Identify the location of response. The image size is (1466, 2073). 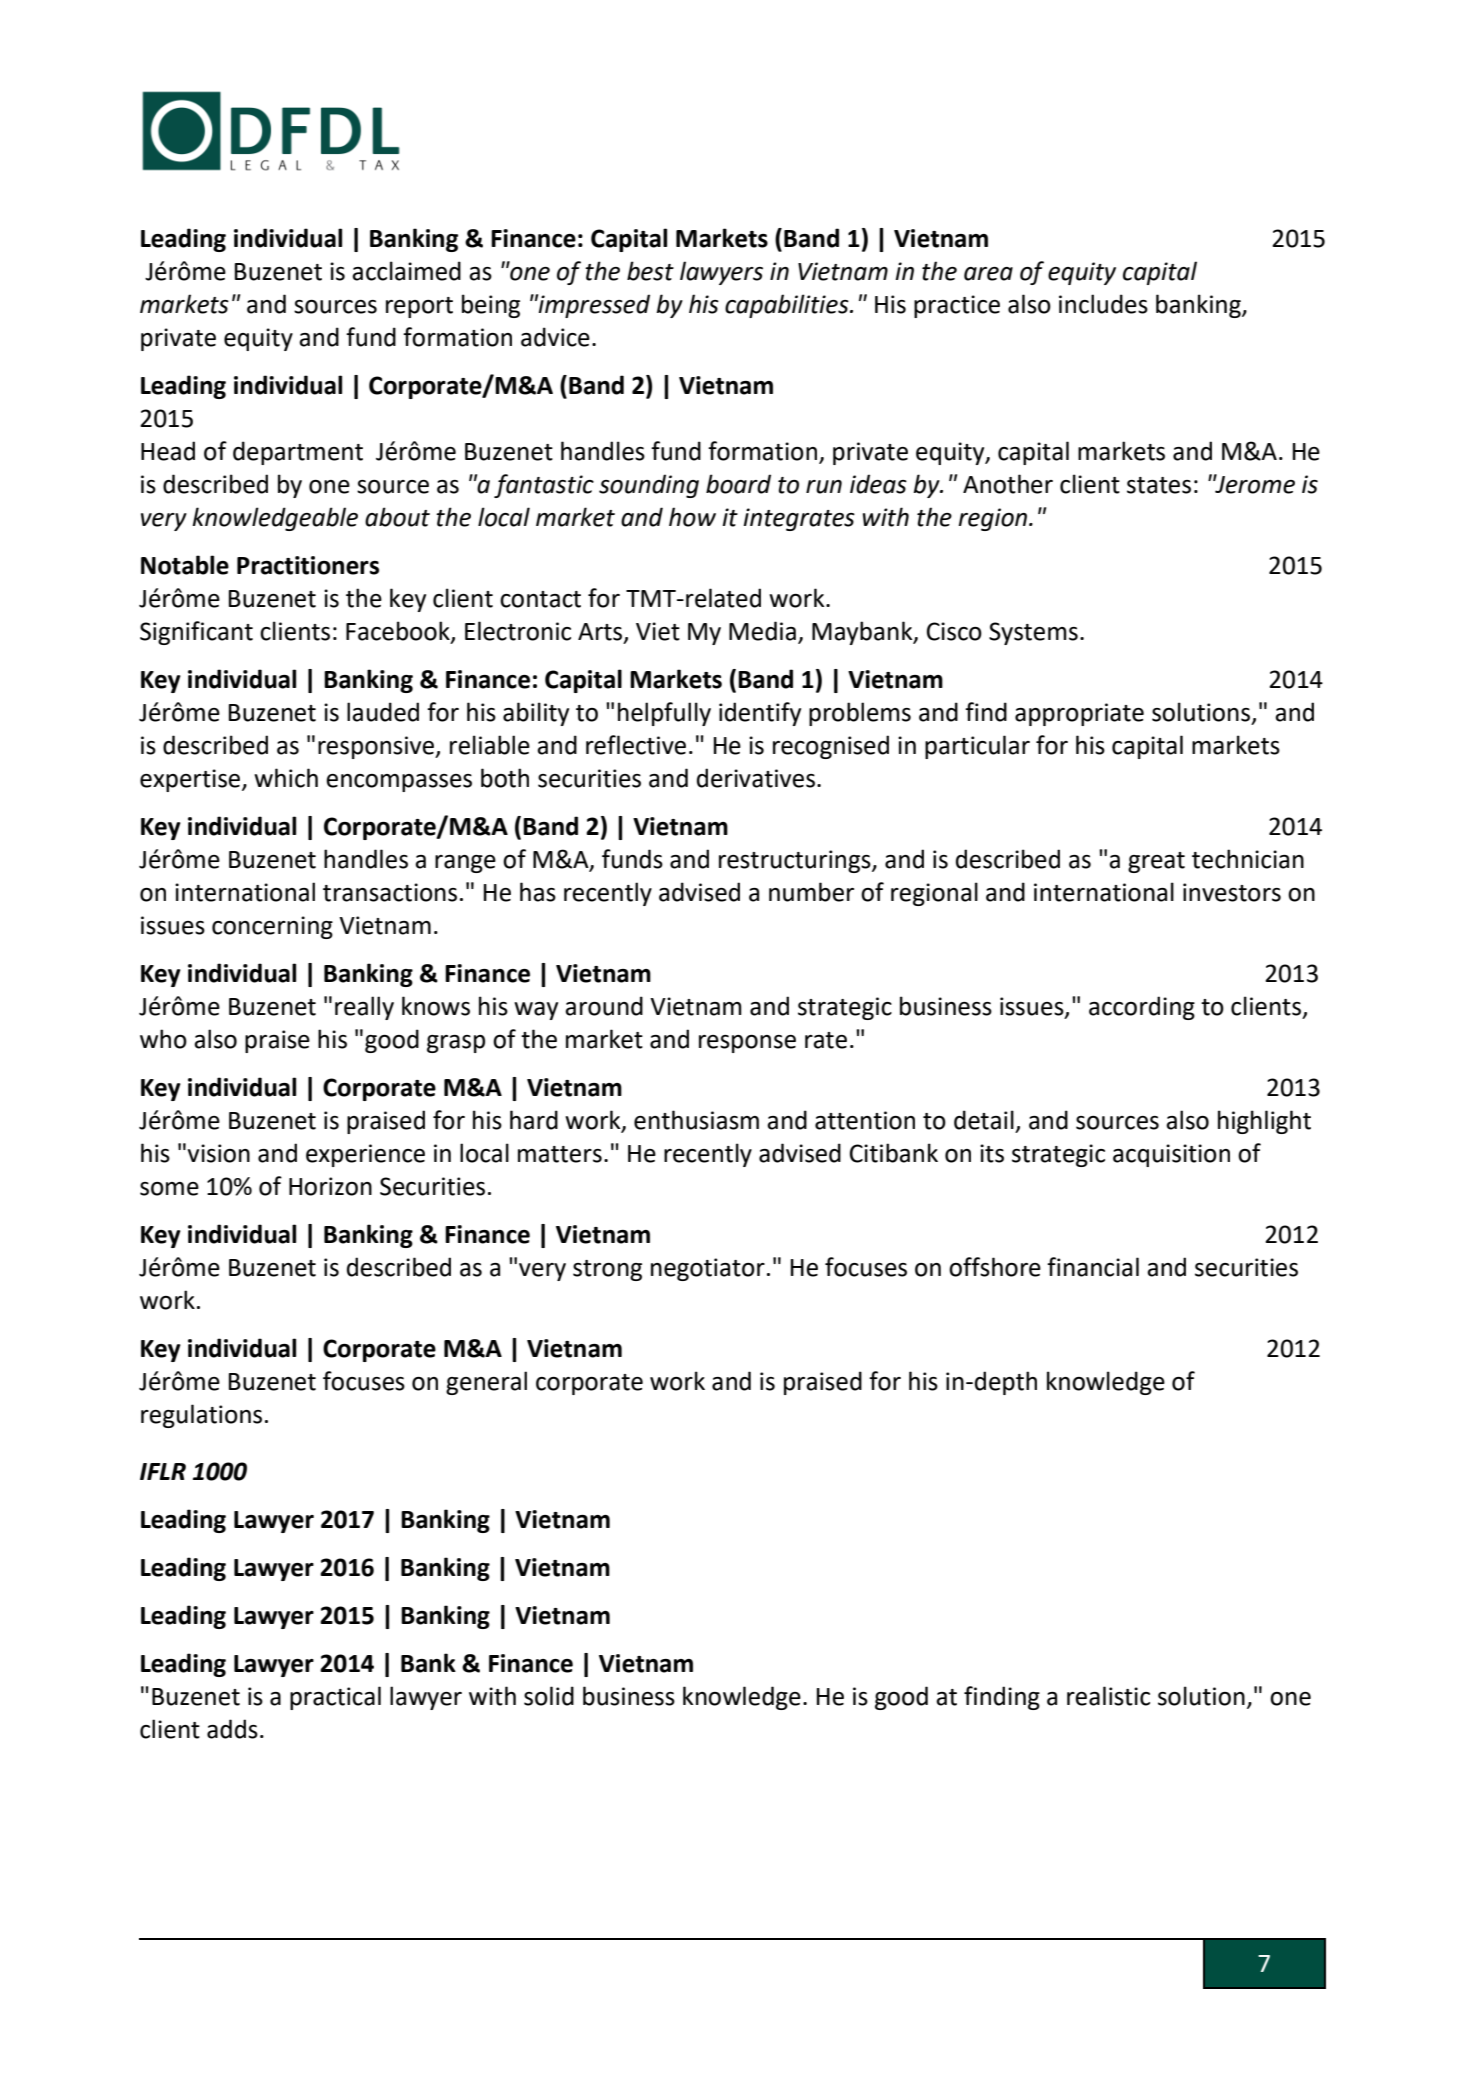
(747, 1044).
